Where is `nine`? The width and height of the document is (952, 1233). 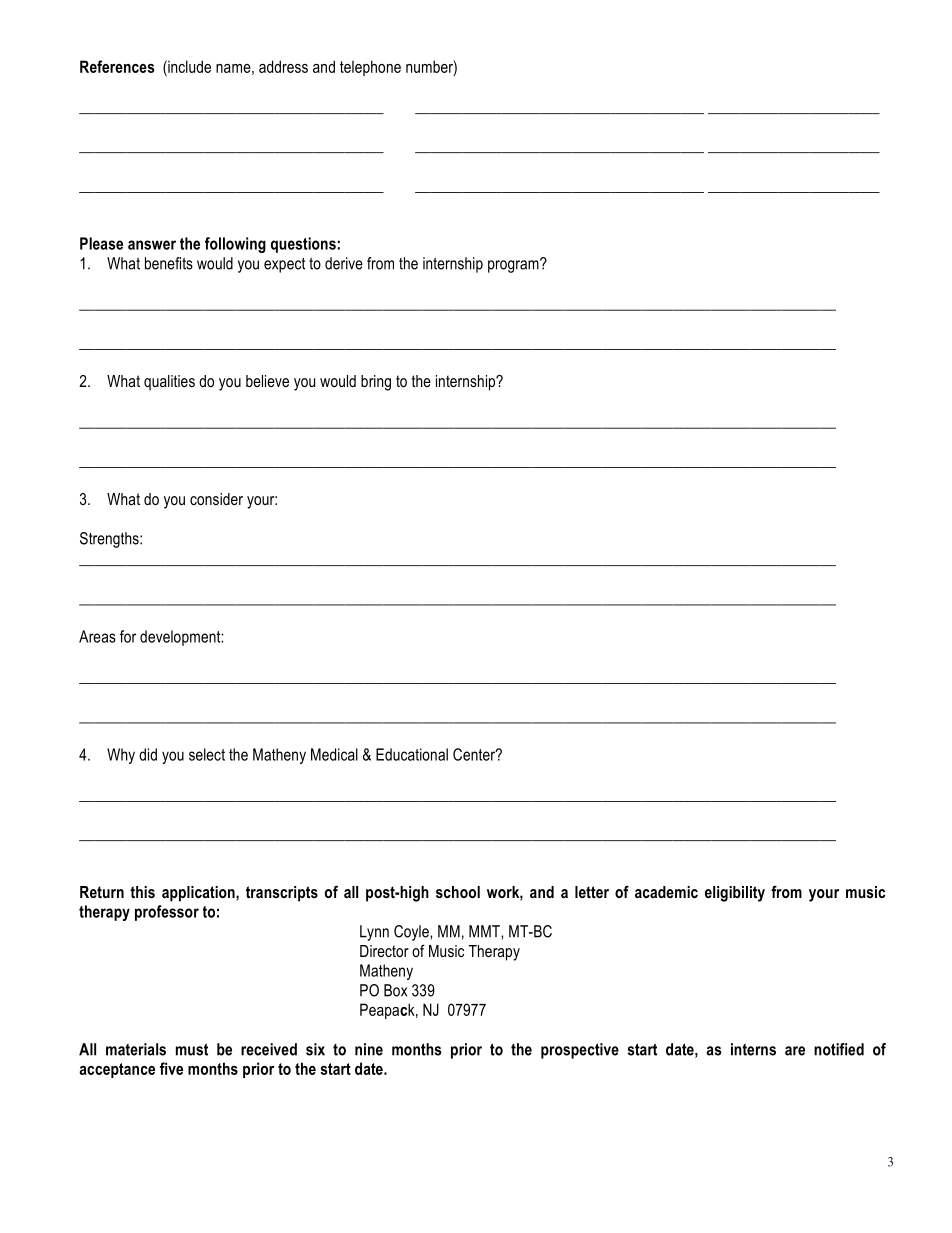 nine is located at coordinates (369, 1049).
